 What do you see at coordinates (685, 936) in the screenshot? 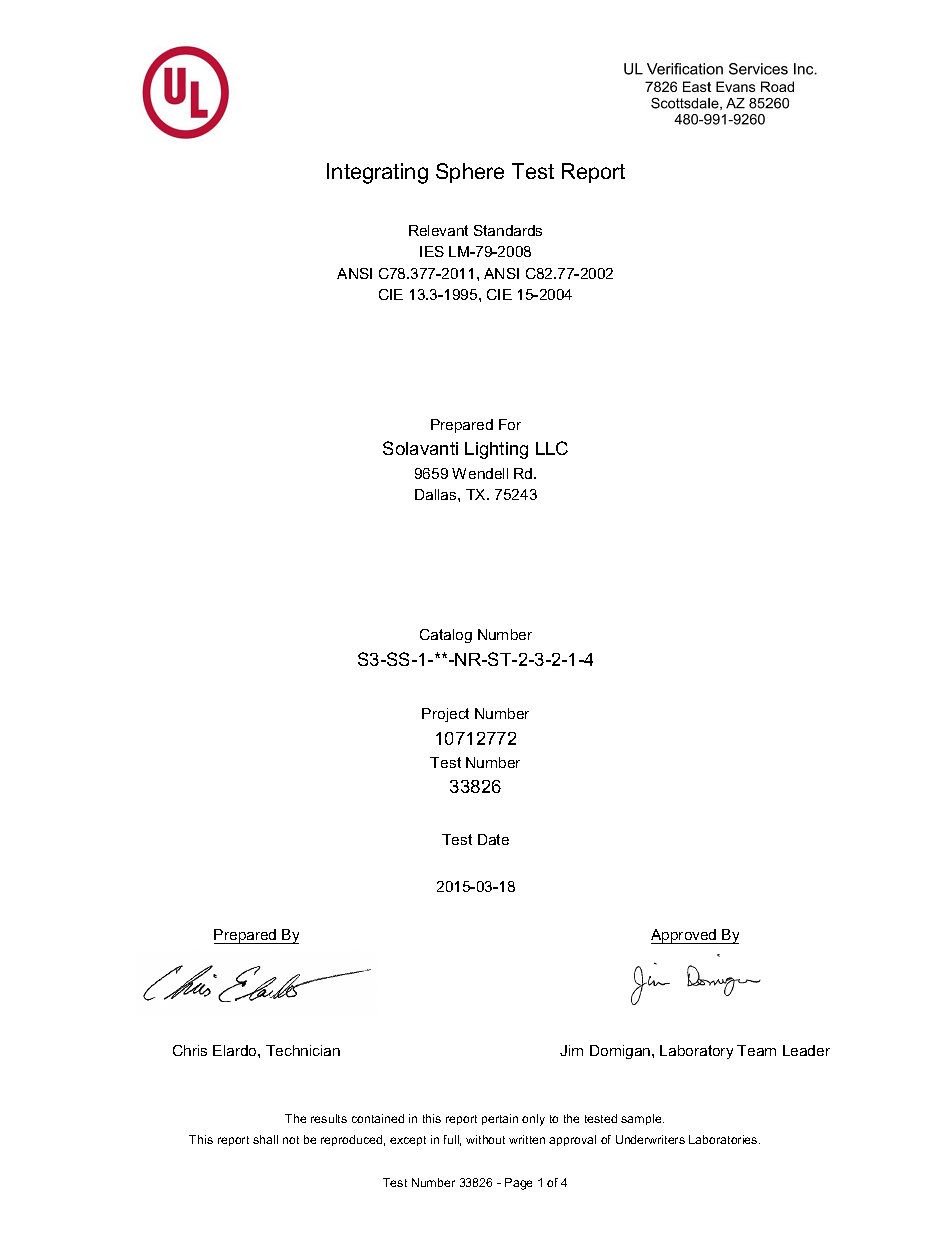
I see `Approved` at bounding box center [685, 936].
